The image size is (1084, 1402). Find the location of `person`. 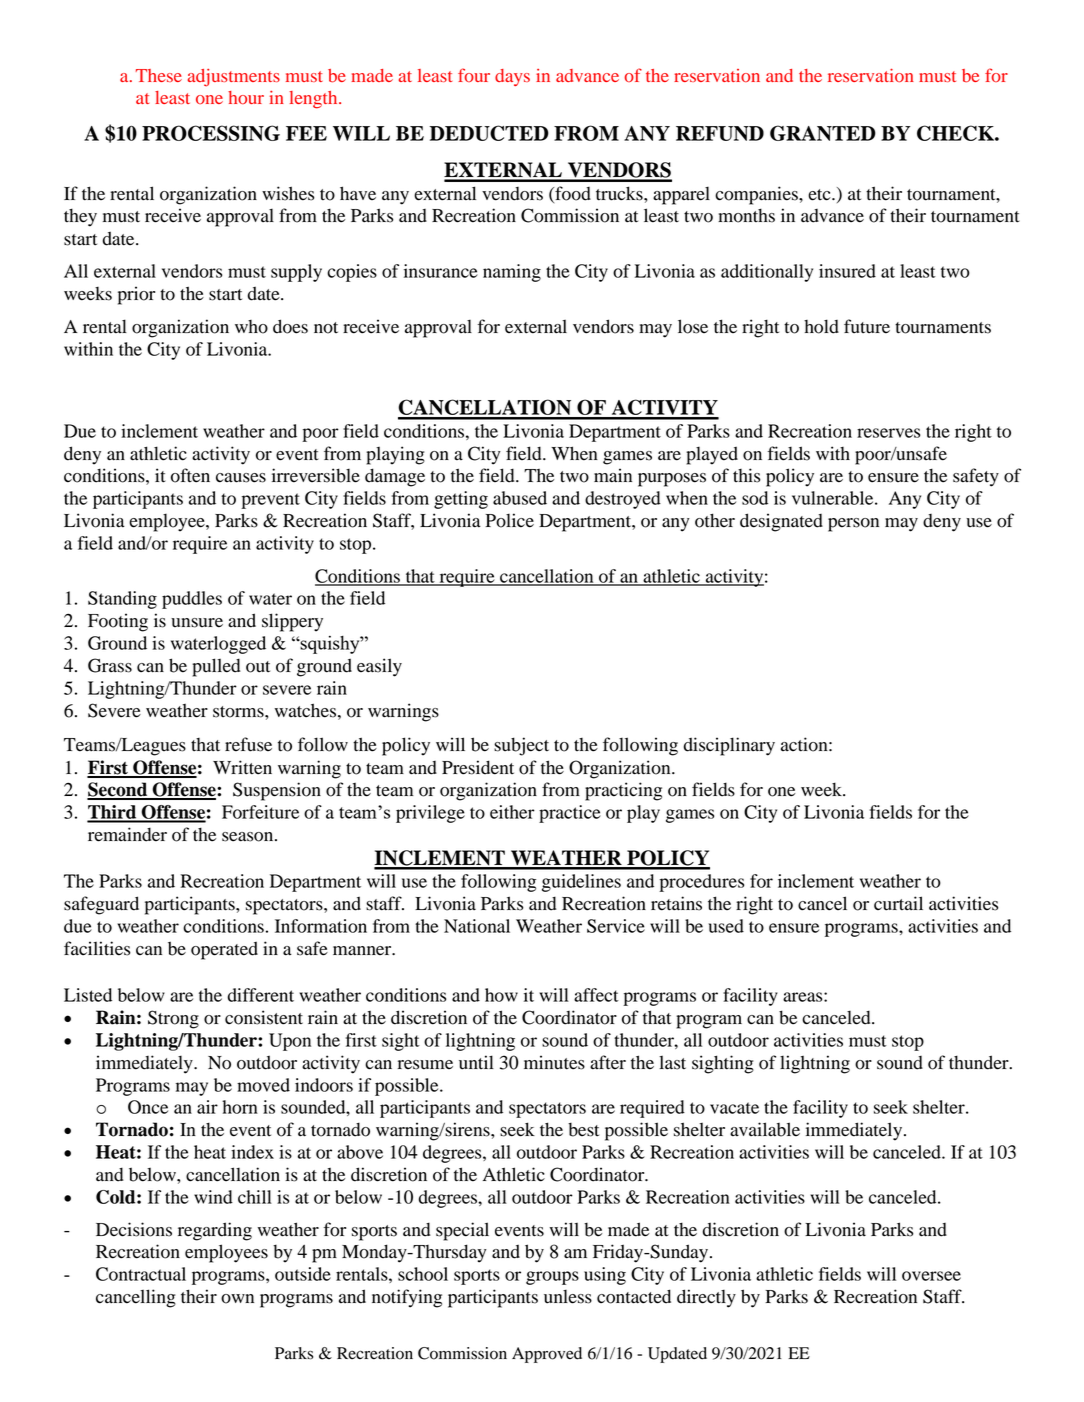

person is located at coordinates (853, 525).
